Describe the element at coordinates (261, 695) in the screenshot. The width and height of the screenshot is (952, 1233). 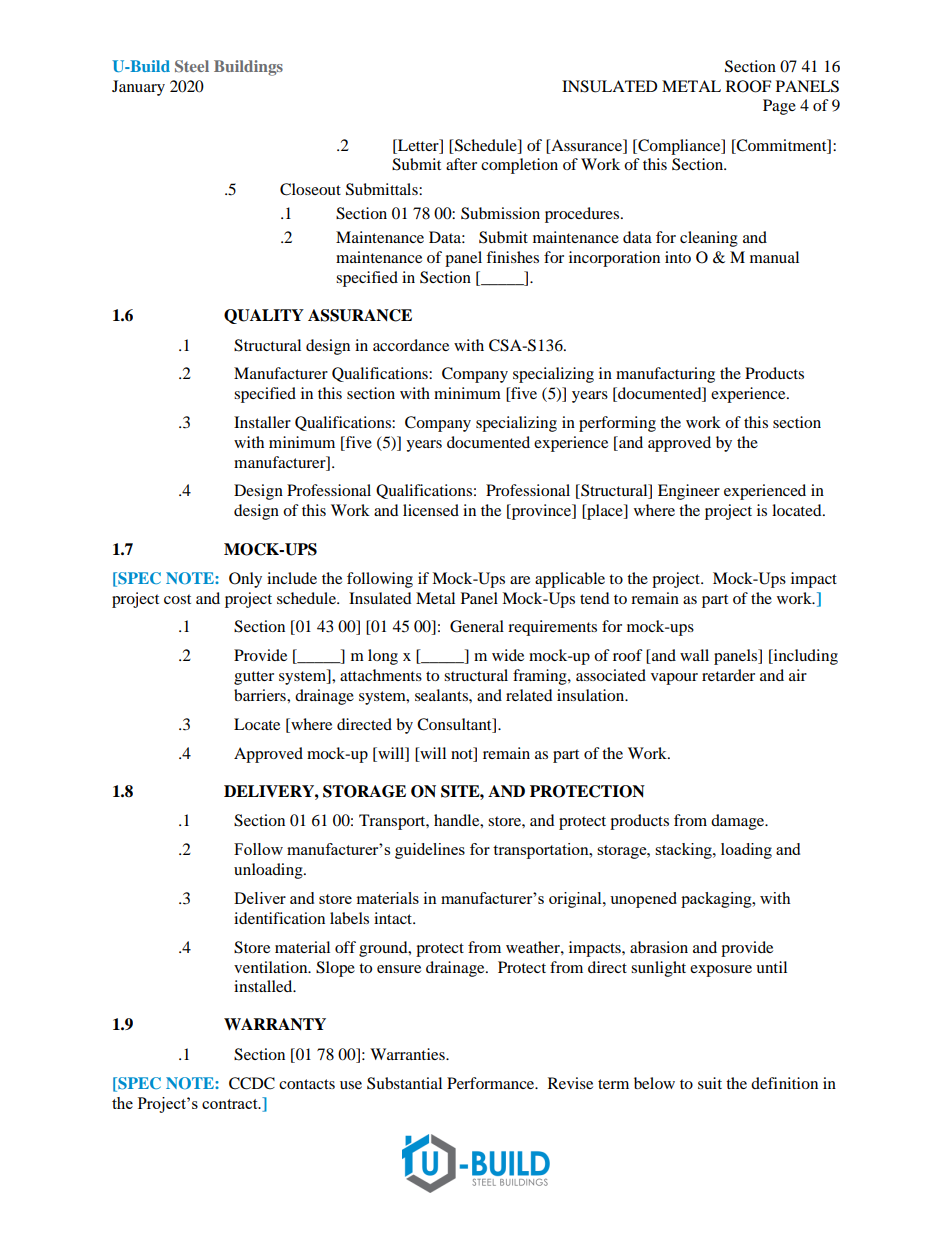
I see `barriers` at that location.
